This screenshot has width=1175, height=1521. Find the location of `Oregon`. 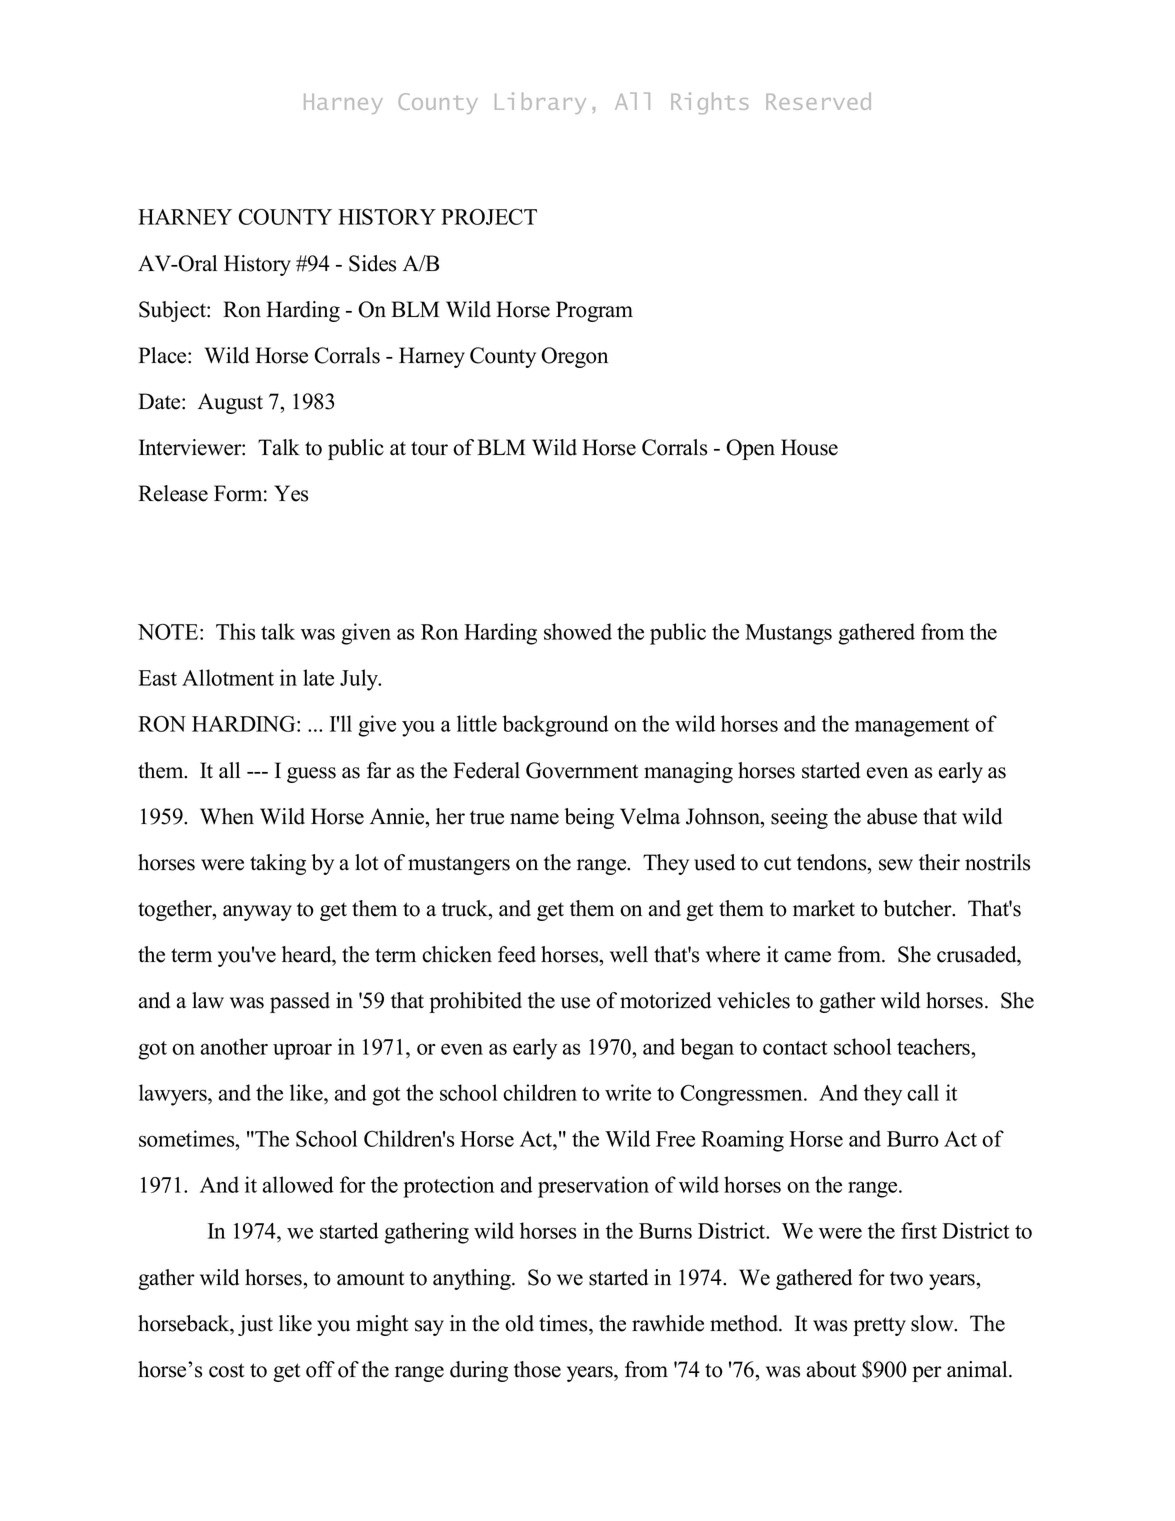

Oregon is located at coordinates (574, 357).
